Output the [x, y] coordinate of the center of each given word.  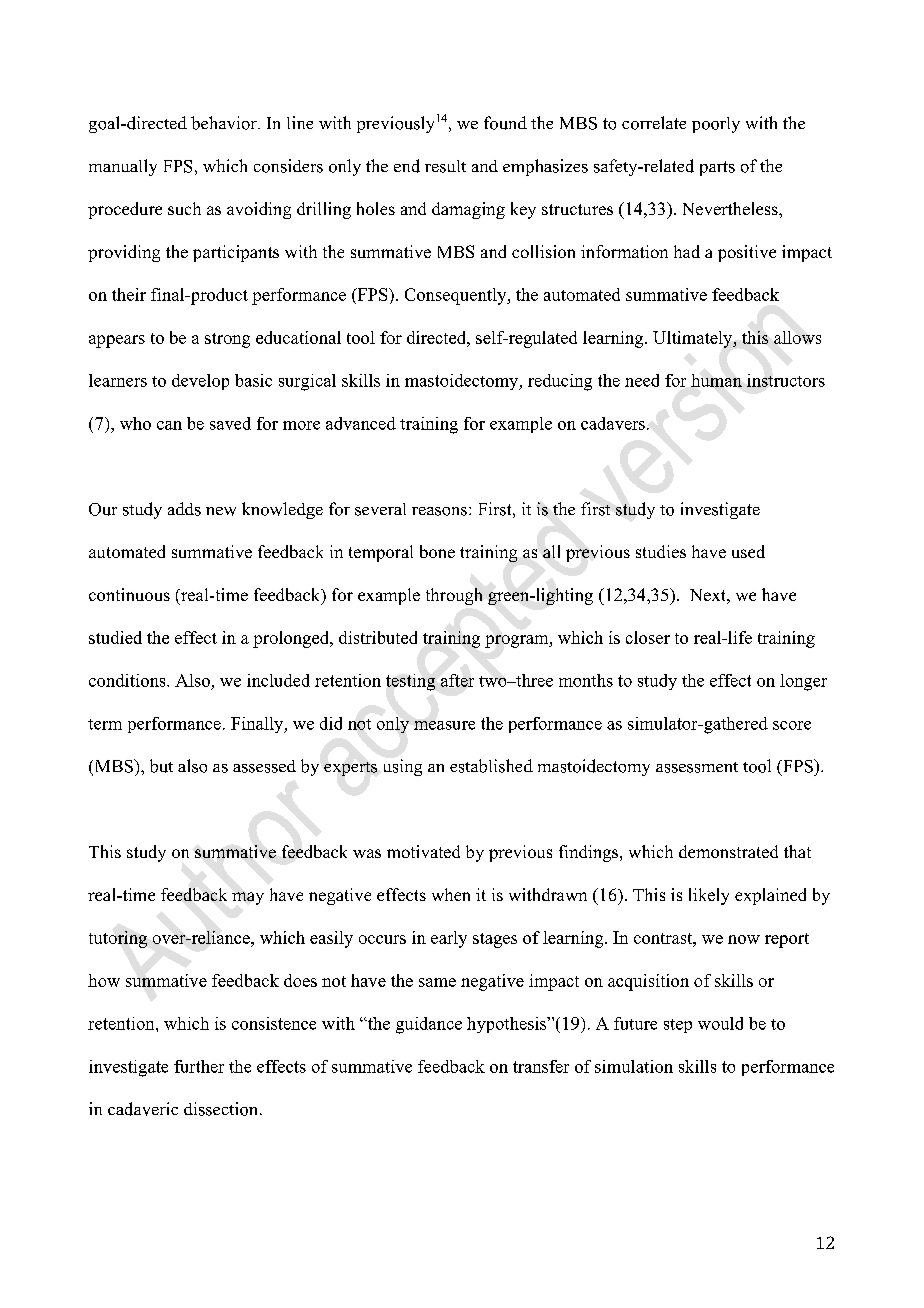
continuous [129, 594]
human [716, 380]
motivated [423, 851]
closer [648, 637]
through [454, 596]
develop [200, 382]
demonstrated [728, 851]
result [445, 166]
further [199, 1066]
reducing [560, 382]
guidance [429, 1025]
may [248, 898]
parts [717, 168]
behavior [225, 123]
